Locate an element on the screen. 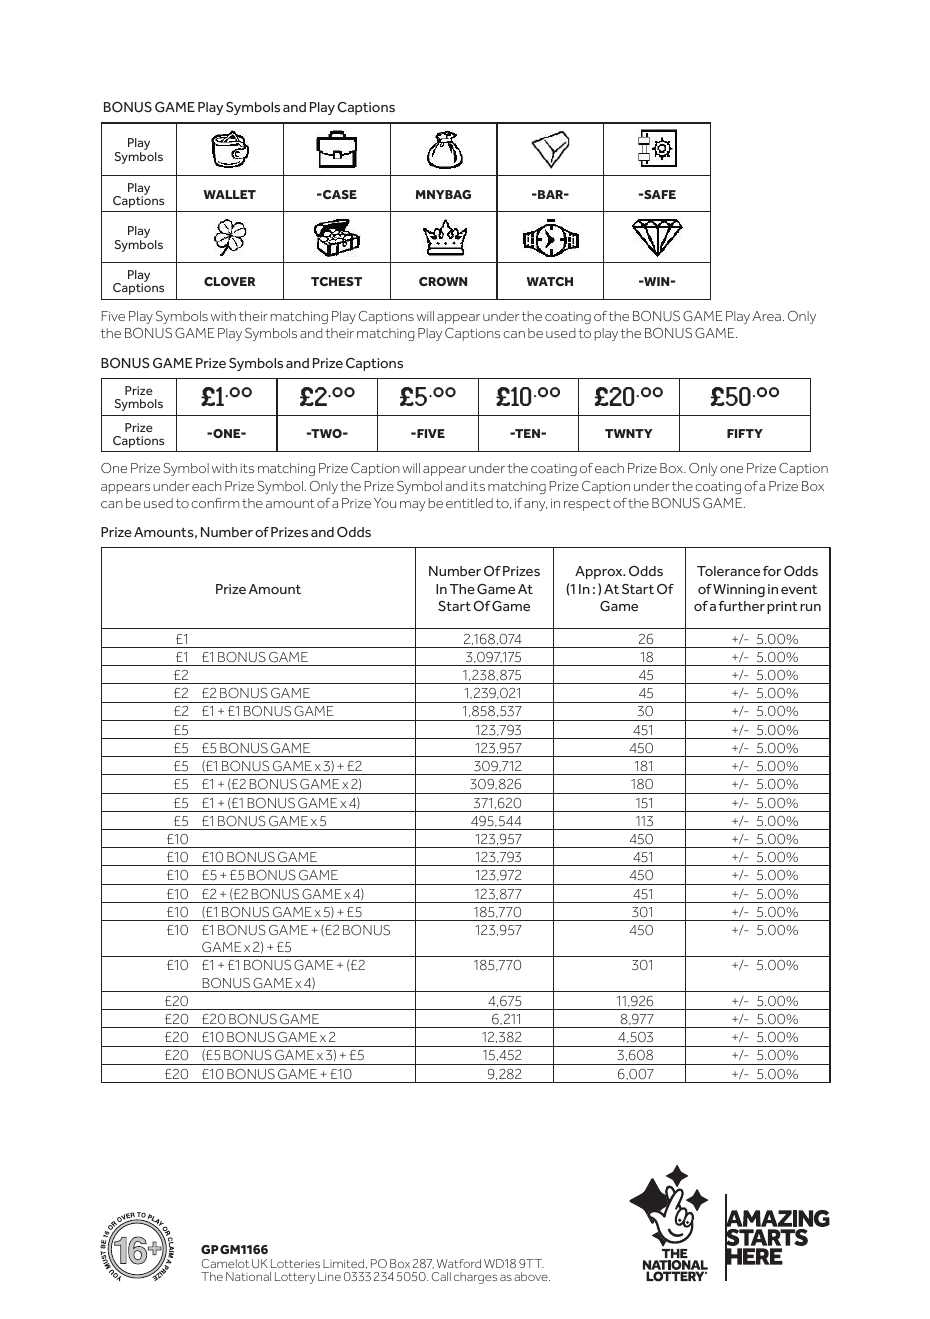 This screenshot has width=930, height=1319. Tolerance is located at coordinates (728, 571).
